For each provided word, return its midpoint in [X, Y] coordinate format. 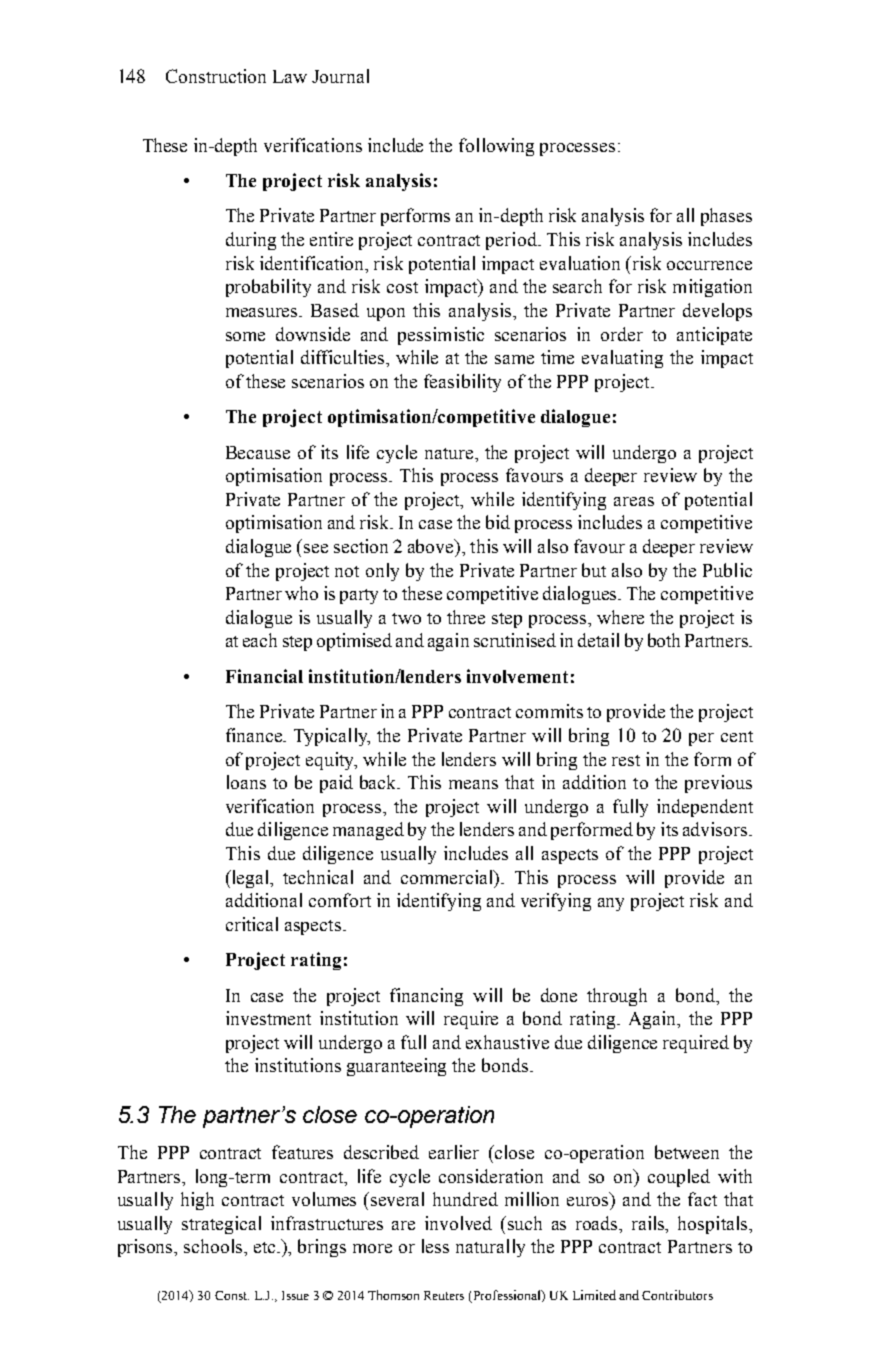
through [617, 997]
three [466, 617]
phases [726, 217]
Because [258, 452]
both [664, 640]
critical [252, 924]
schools [214, 1246]
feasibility [462, 383]
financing [426, 997]
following [496, 147]
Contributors [677, 1295]
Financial [264, 676]
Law [290, 76]
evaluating [622, 359]
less [435, 1246]
